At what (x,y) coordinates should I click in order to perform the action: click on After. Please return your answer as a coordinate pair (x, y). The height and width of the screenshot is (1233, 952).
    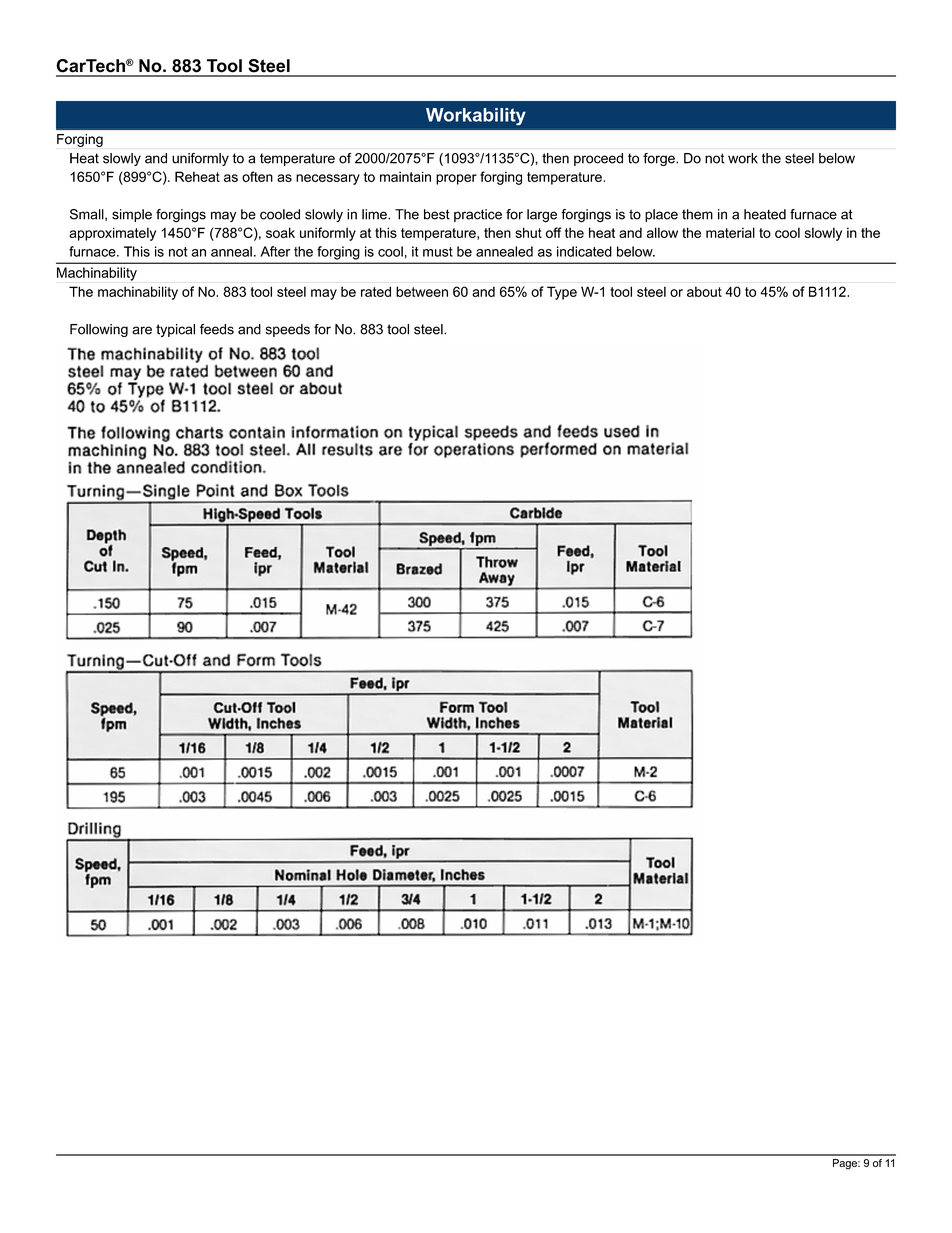
    Looking at the image, I should click on (275, 251).
